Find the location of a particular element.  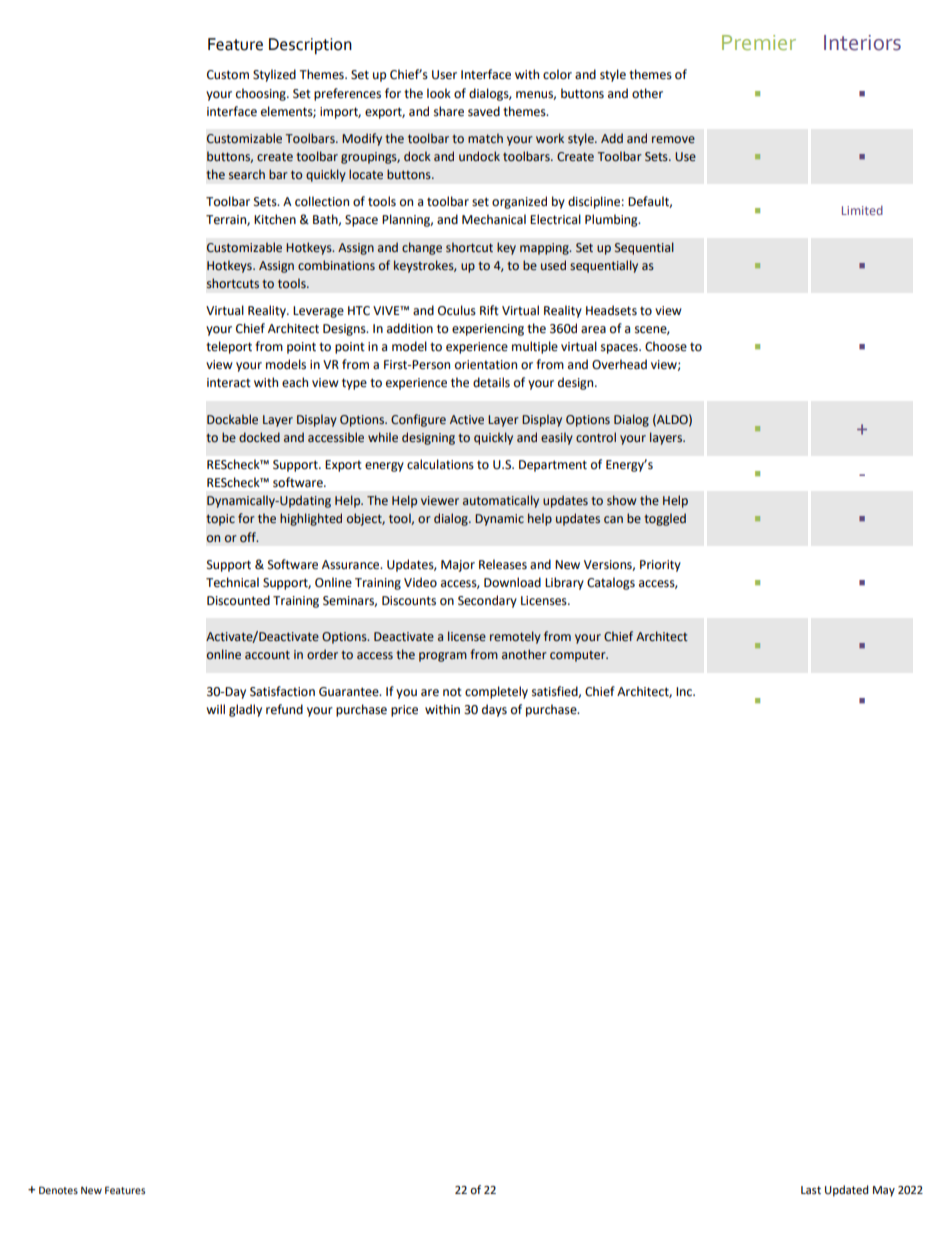

toggled is located at coordinates (665, 519).
